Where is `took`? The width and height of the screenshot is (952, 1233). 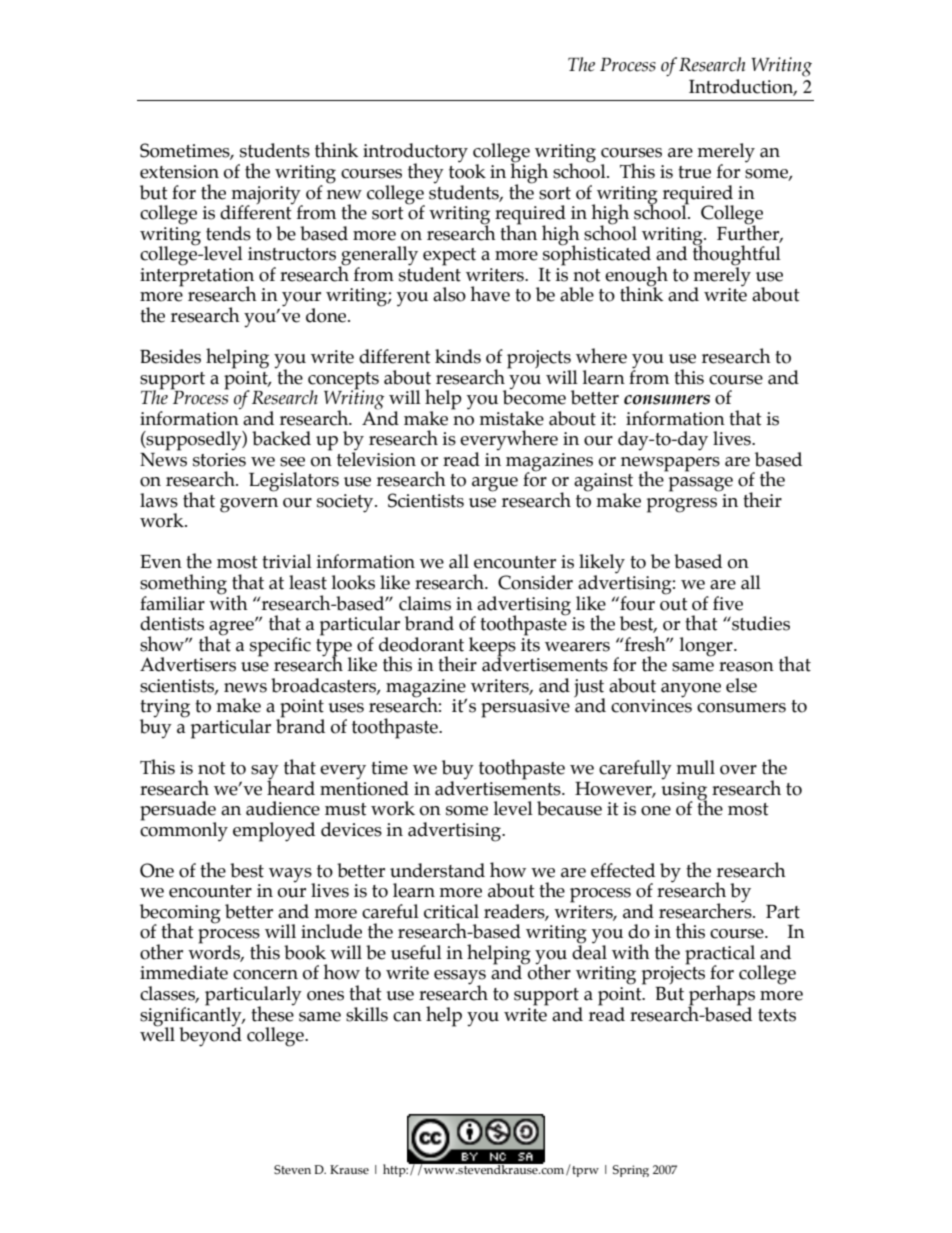
took is located at coordinates (467, 170).
